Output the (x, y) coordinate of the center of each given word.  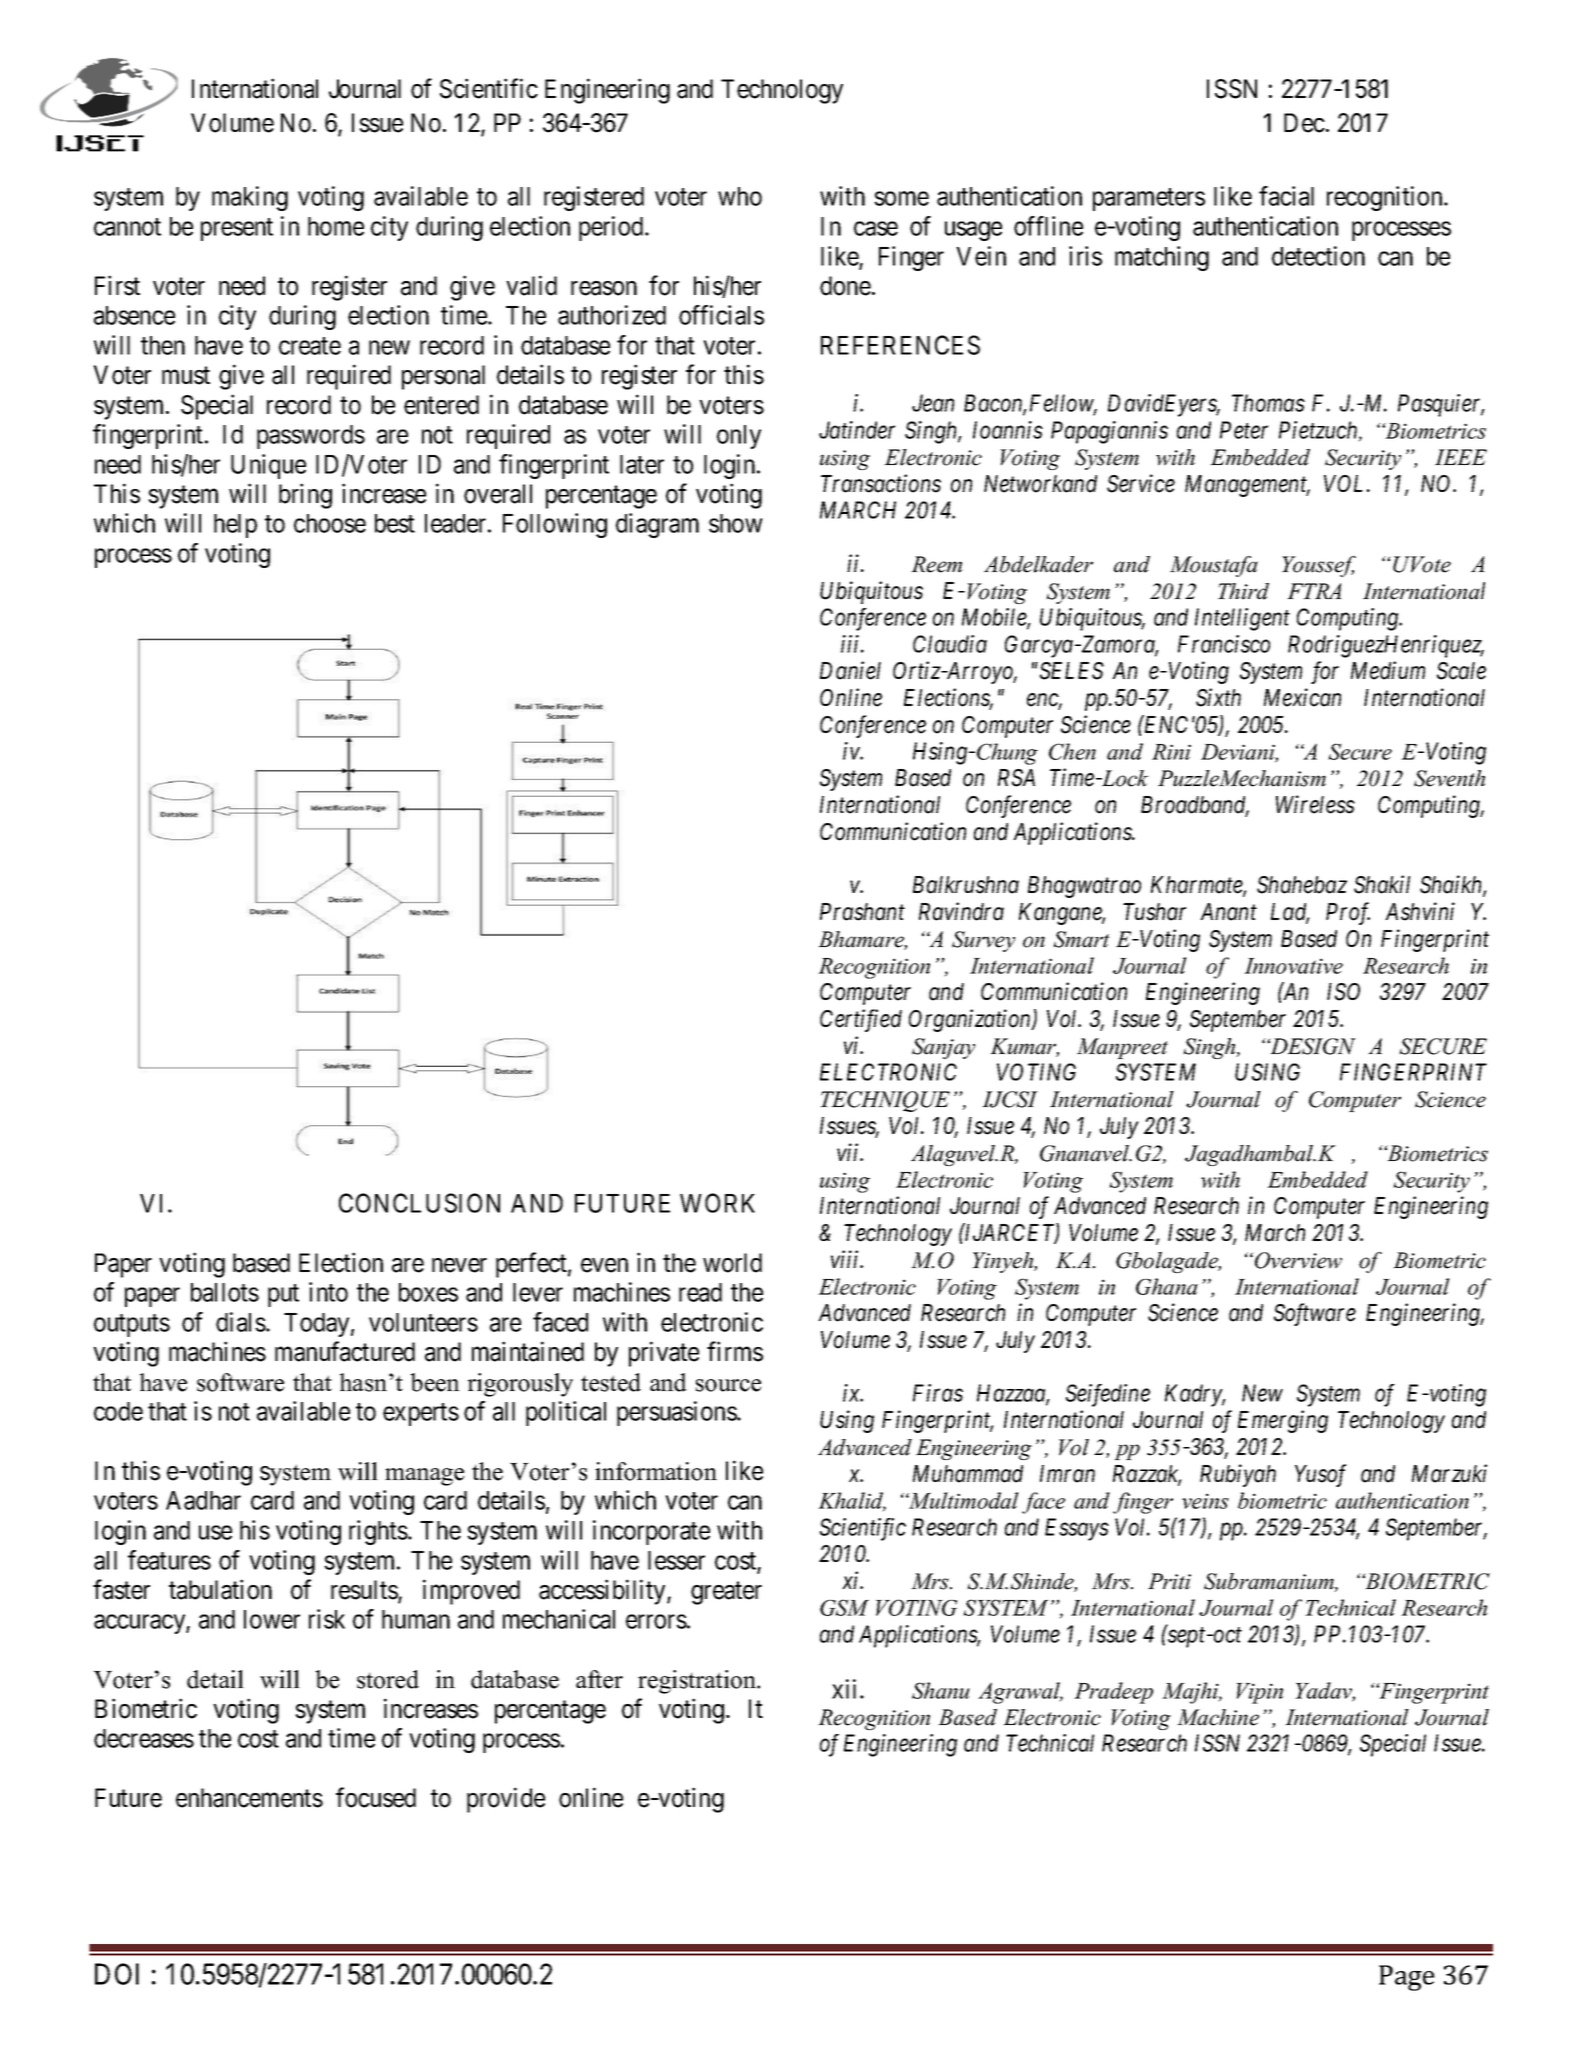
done (845, 286)
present (237, 229)
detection (1318, 256)
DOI (117, 1974)
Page (1407, 1978)
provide (506, 1800)
